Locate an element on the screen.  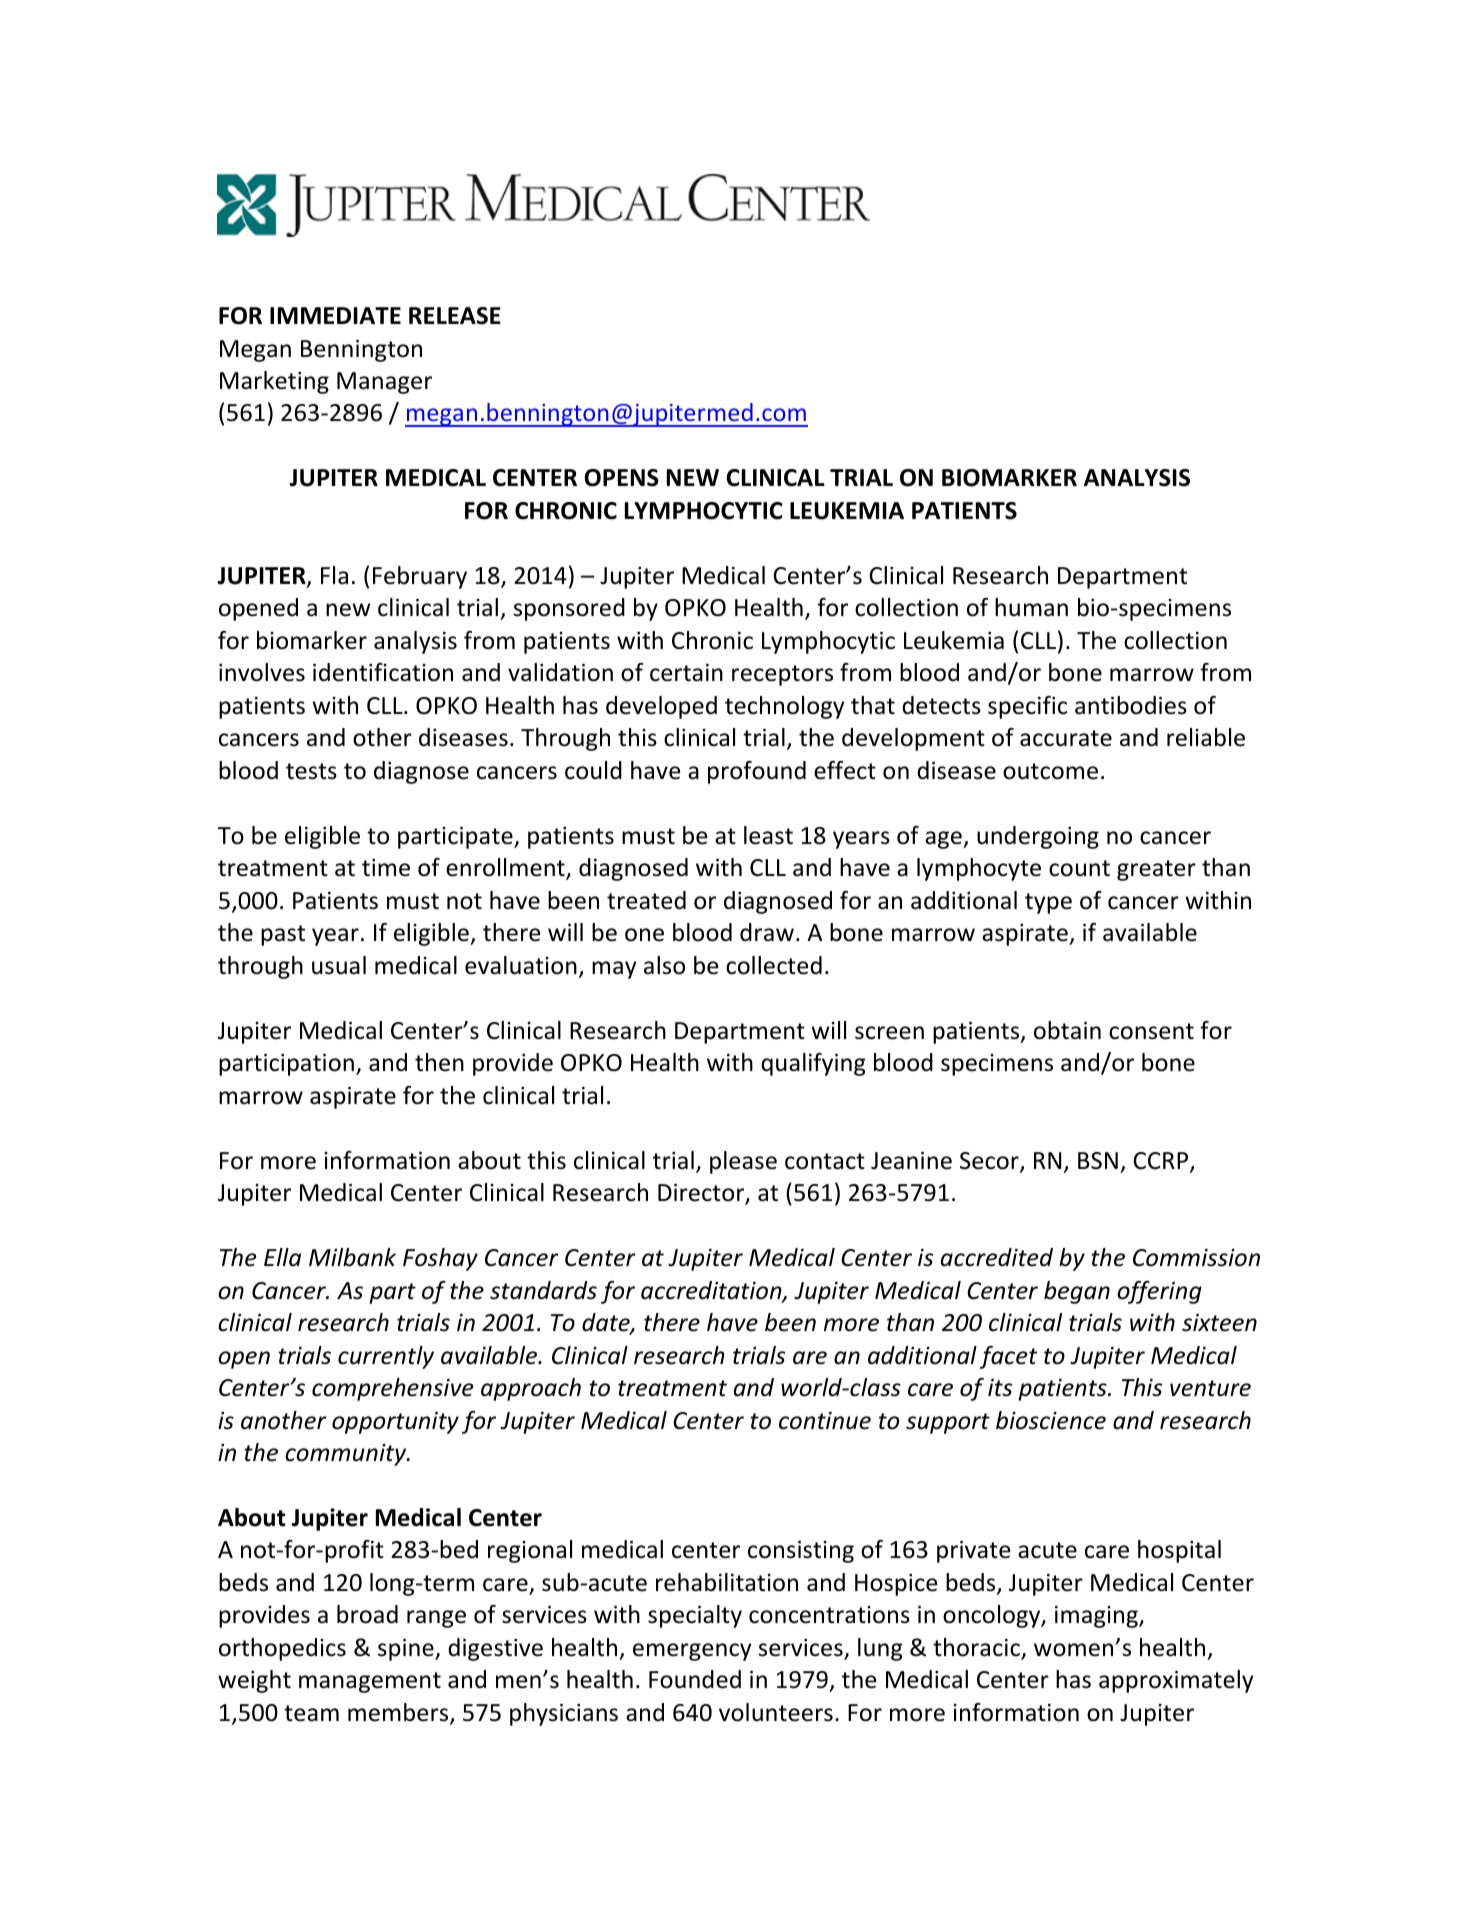
tests is located at coordinates (311, 771).
